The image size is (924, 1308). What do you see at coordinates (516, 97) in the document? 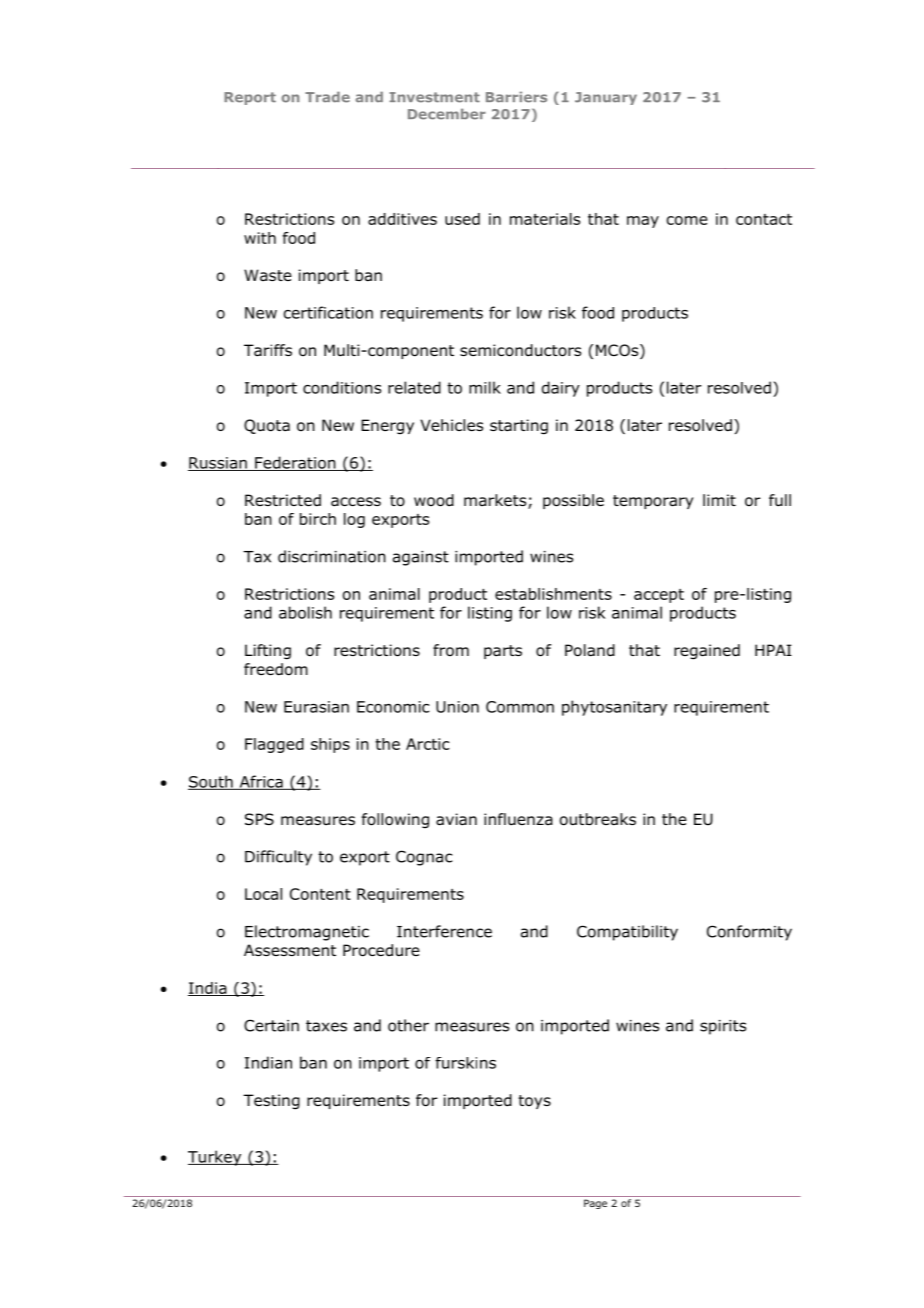
I see `Barriers` at bounding box center [516, 97].
